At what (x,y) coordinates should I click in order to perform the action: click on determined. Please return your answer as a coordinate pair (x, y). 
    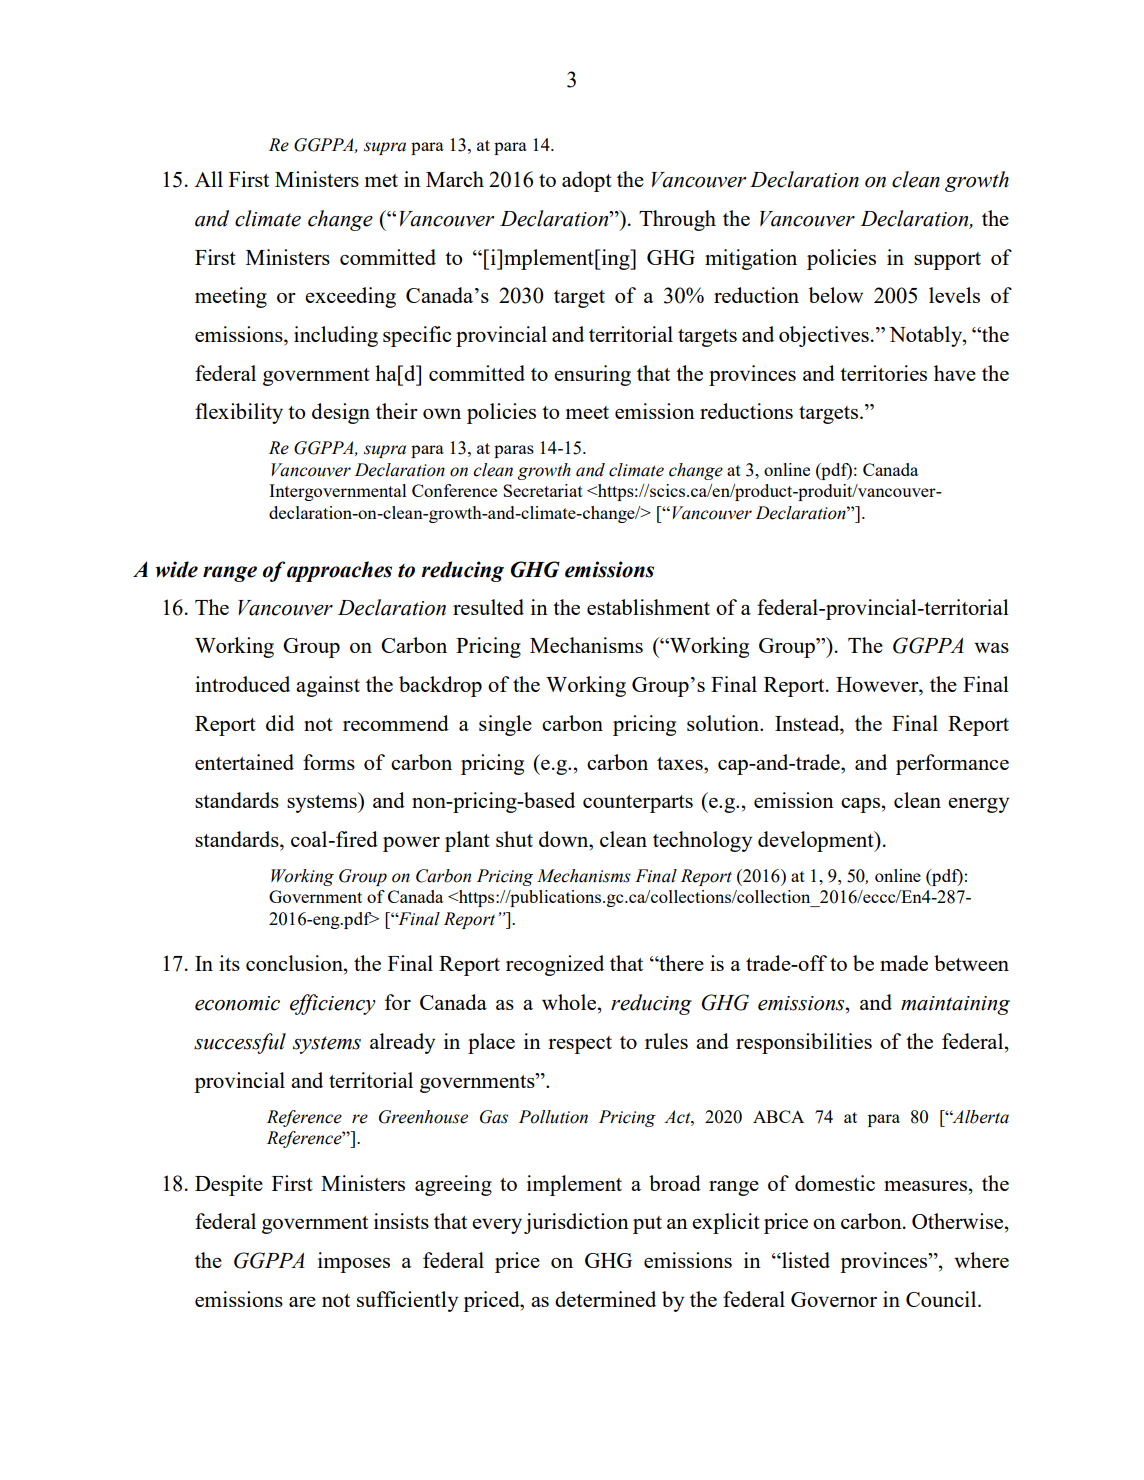
    Looking at the image, I should click on (605, 1299).
